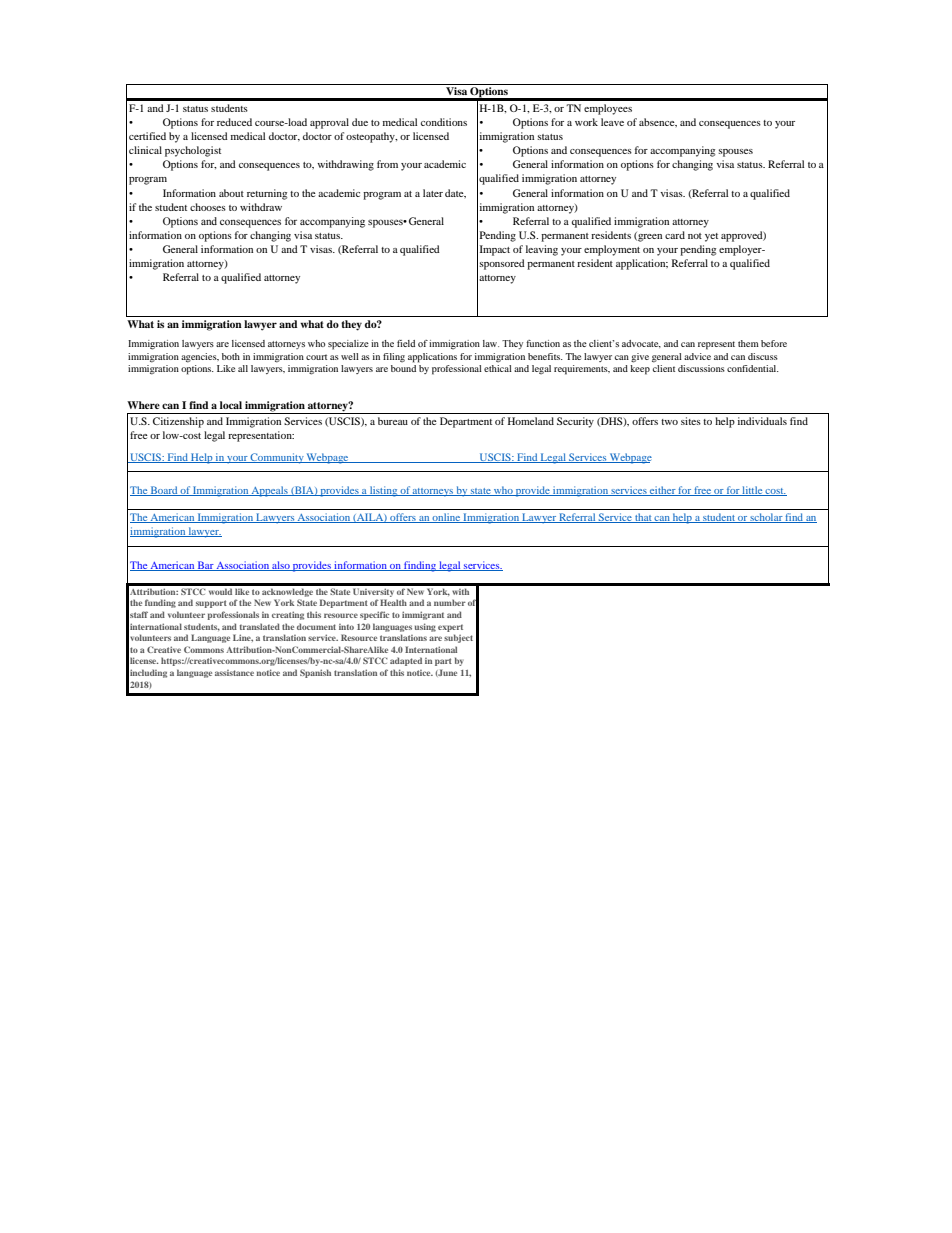  What do you see at coordinates (444, 122) in the image?
I see `conditions` at bounding box center [444, 122].
